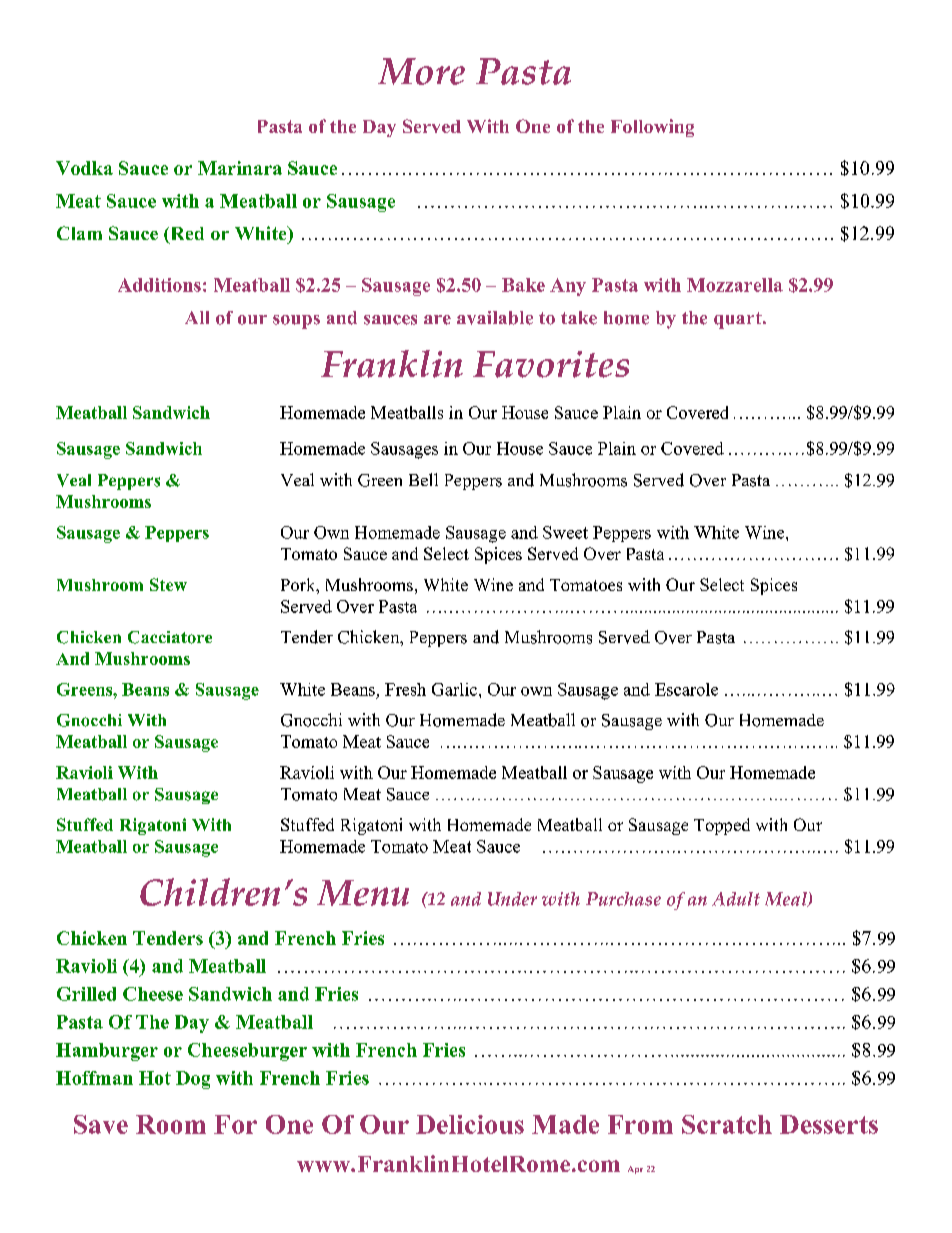  What do you see at coordinates (101, 1124) in the page?
I see `Save` at bounding box center [101, 1124].
